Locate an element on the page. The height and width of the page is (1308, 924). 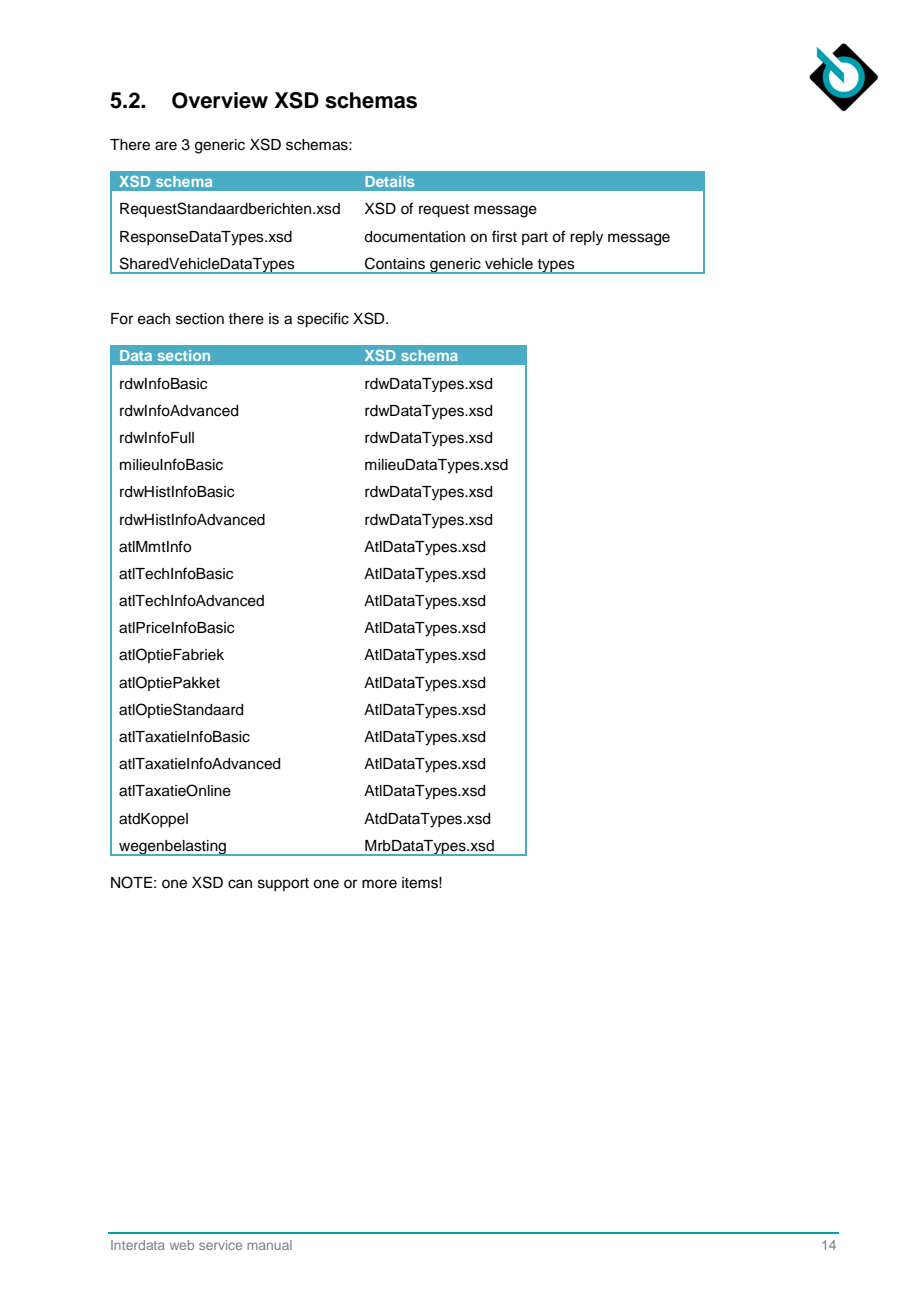
can is located at coordinates (240, 884).
